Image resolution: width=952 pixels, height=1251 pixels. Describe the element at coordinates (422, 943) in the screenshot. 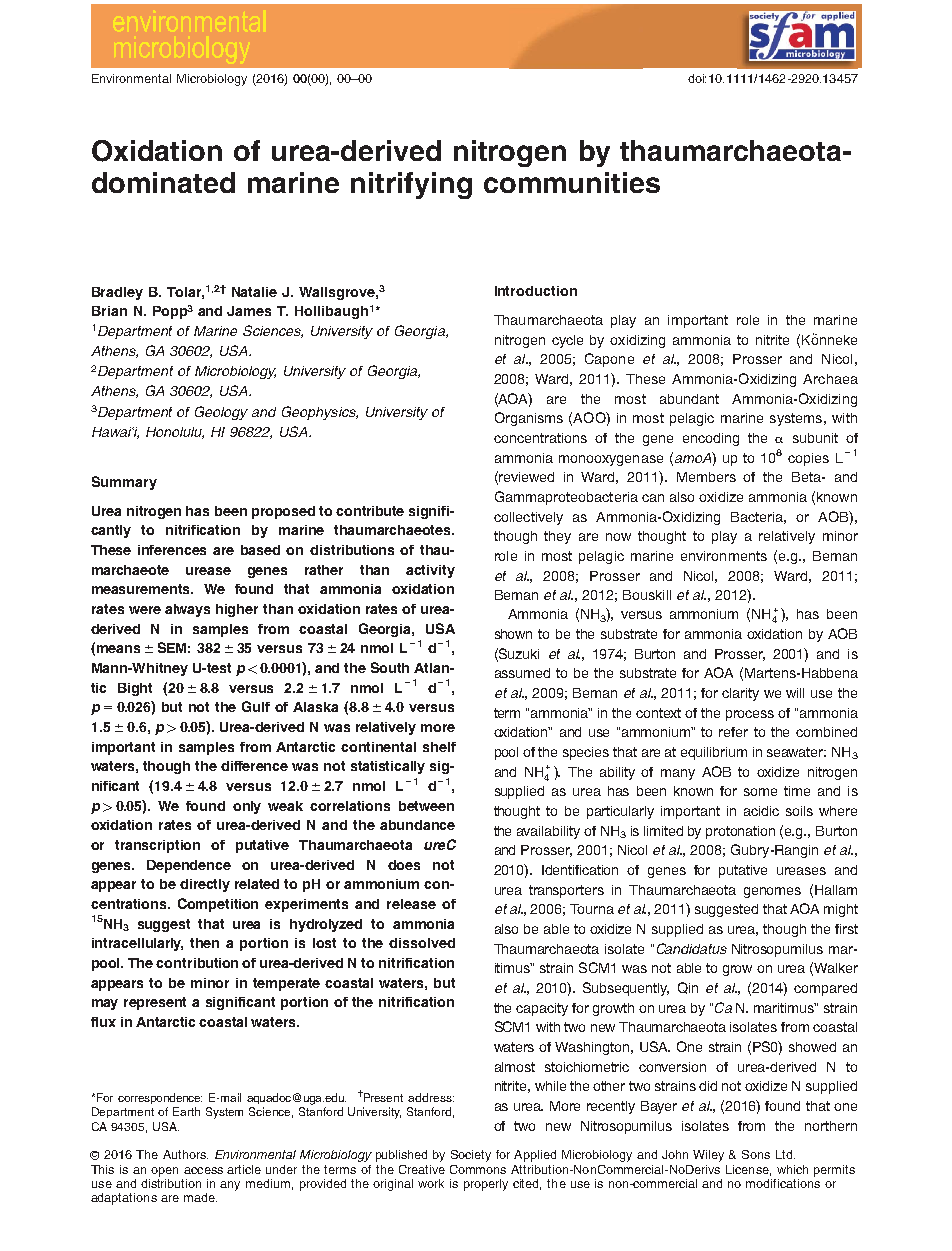

I see `dissolved` at that location.
